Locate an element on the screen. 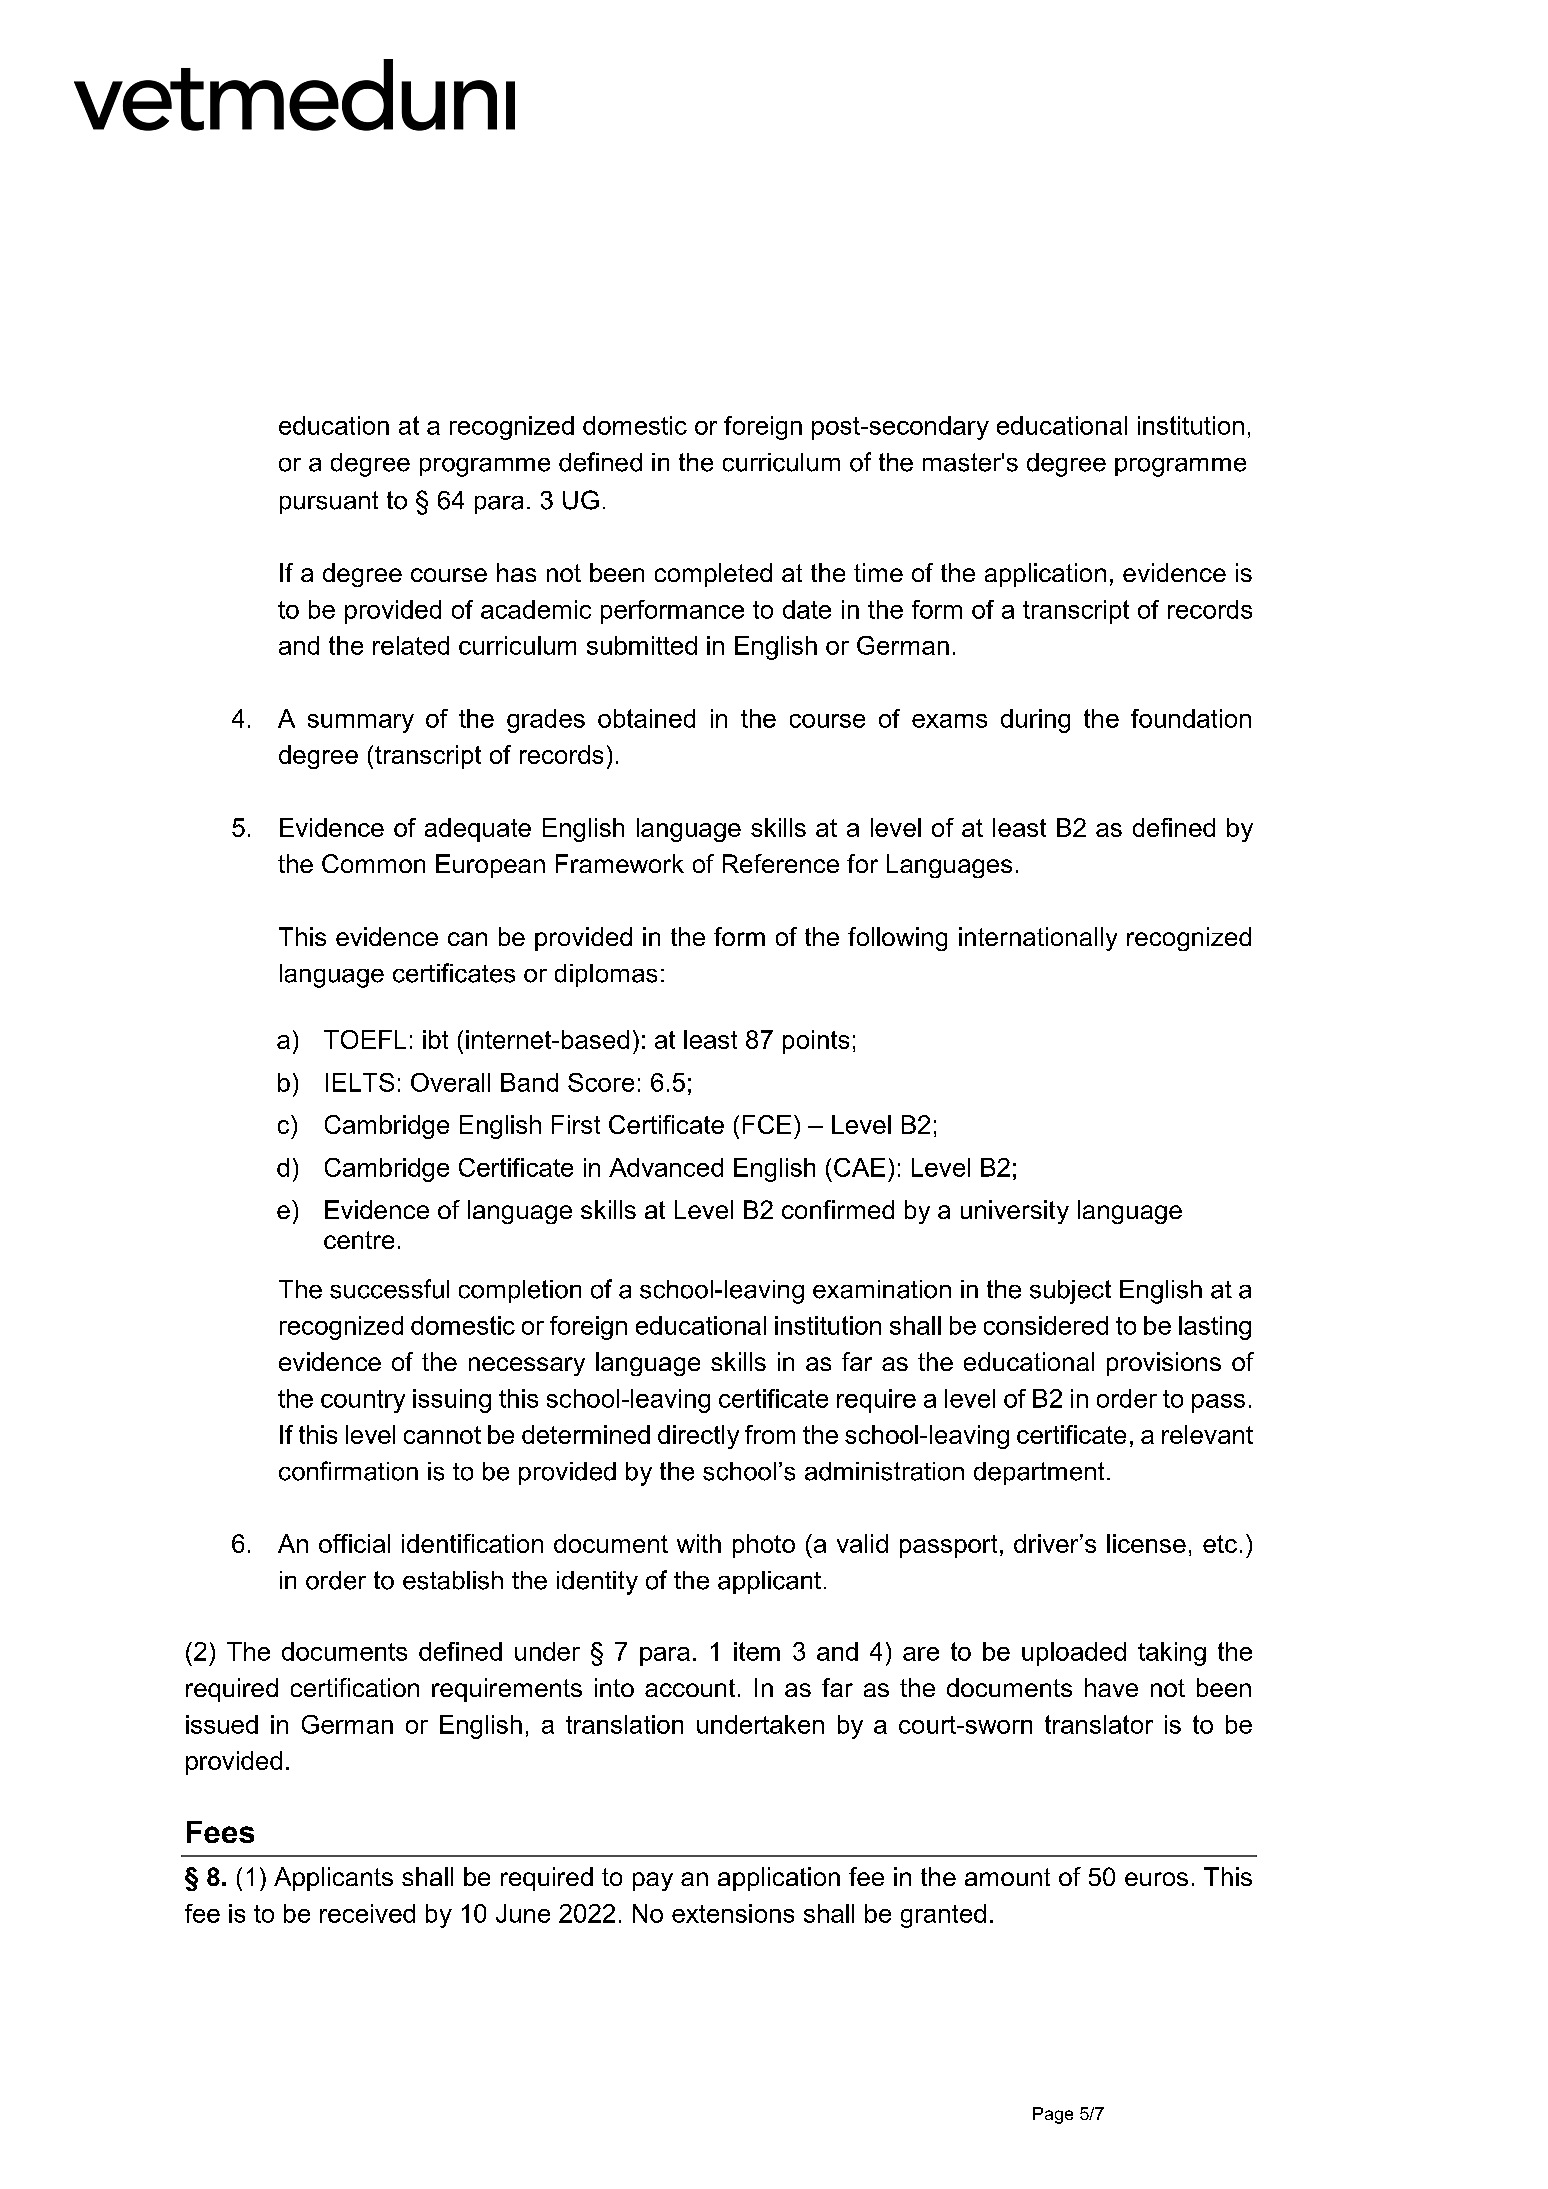 The image size is (1548, 2189). directly is located at coordinates (698, 1437).
